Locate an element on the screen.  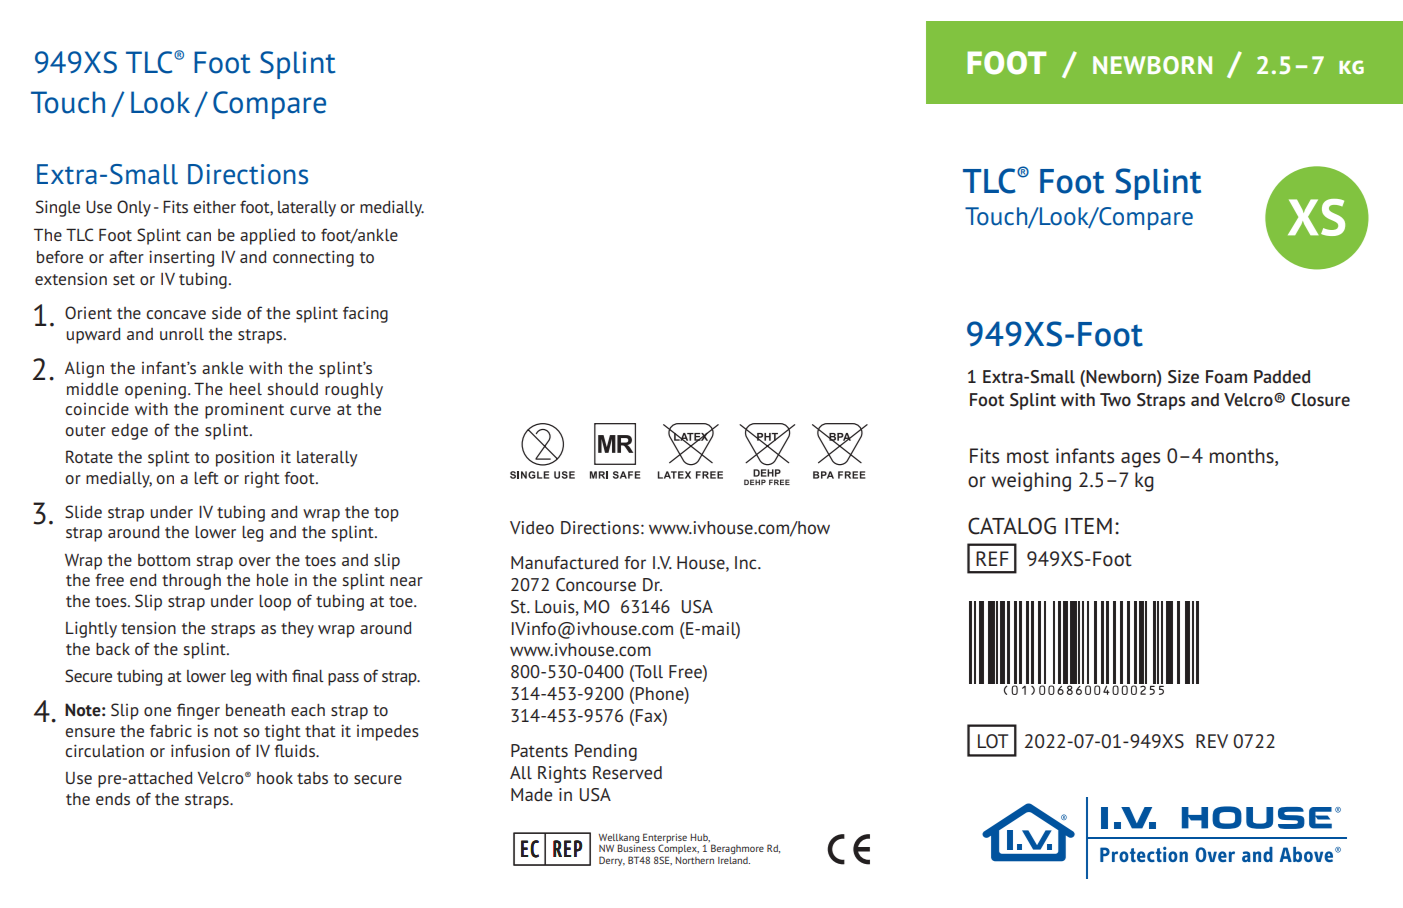
can is located at coordinates (198, 236).
